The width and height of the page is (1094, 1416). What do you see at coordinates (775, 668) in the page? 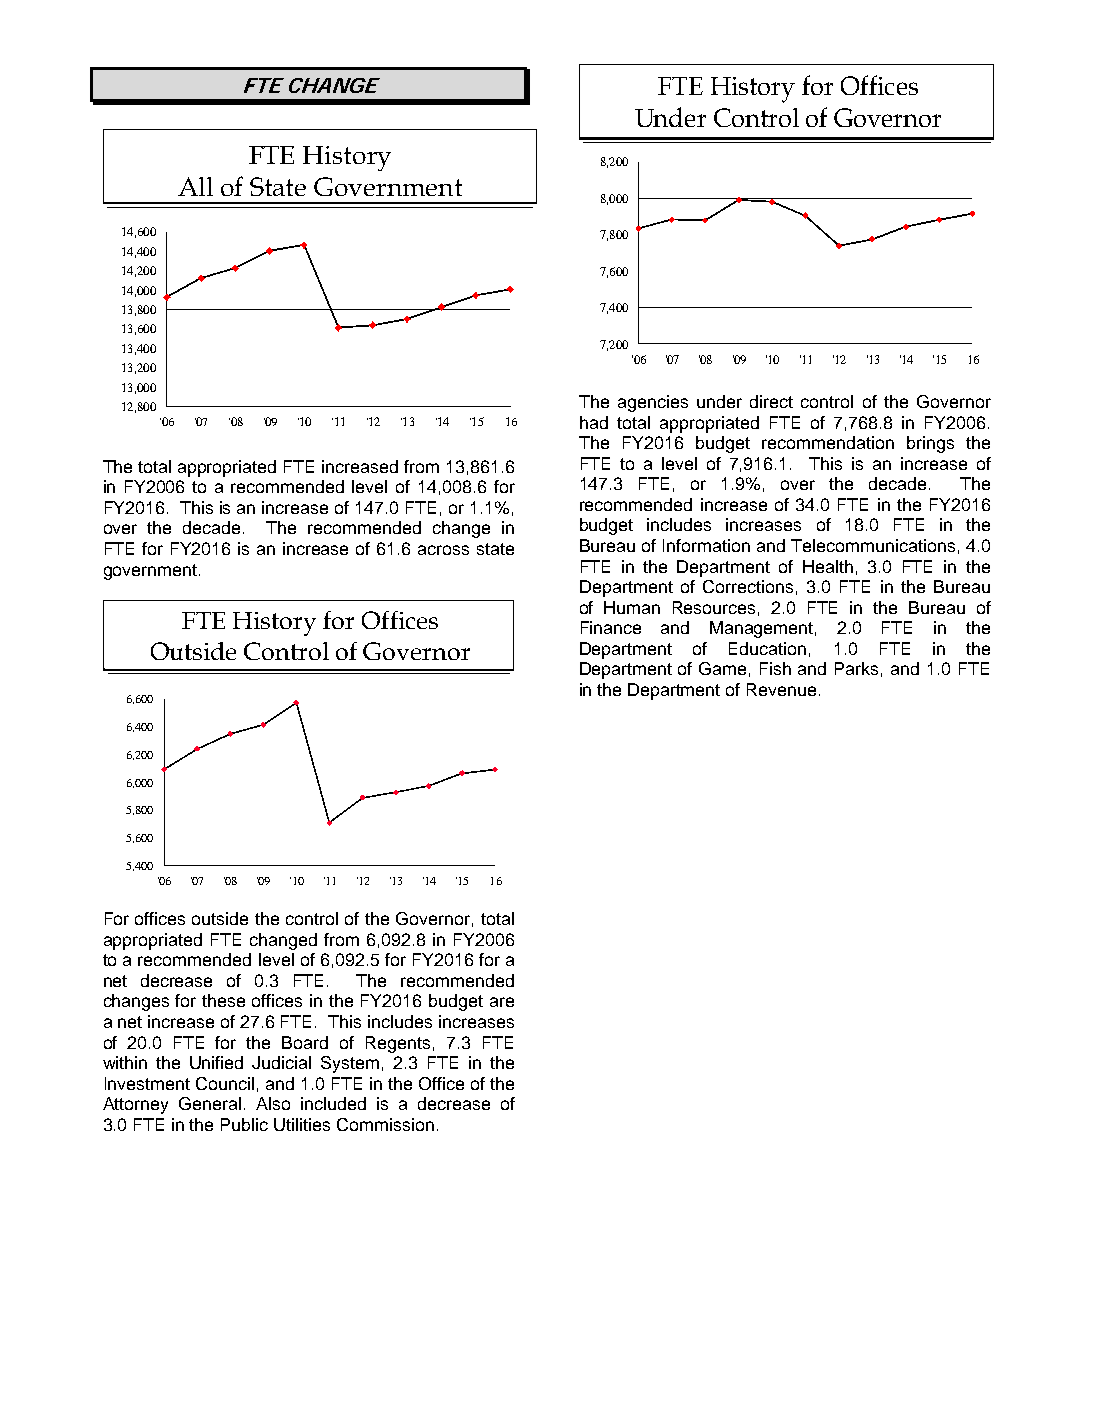
I see `Fish` at bounding box center [775, 668].
